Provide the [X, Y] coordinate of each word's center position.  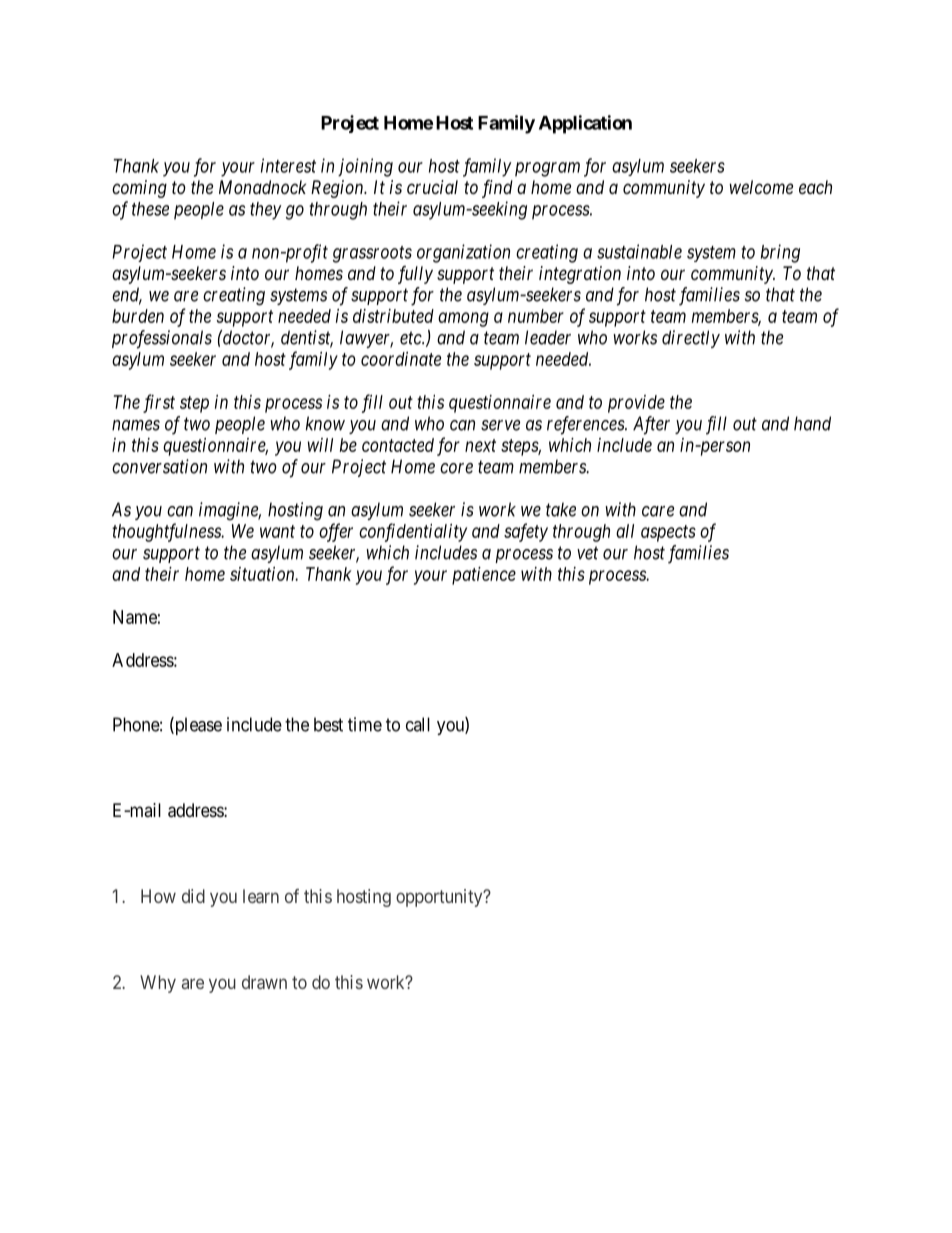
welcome [761, 187]
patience [484, 576]
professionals [162, 339]
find [497, 189]
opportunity [440, 898]
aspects [668, 533]
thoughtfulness [167, 532]
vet [587, 553]
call [418, 724]
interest [288, 165]
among [463, 319]
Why [158, 984]
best [328, 724]
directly [691, 339]
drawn [264, 982]
